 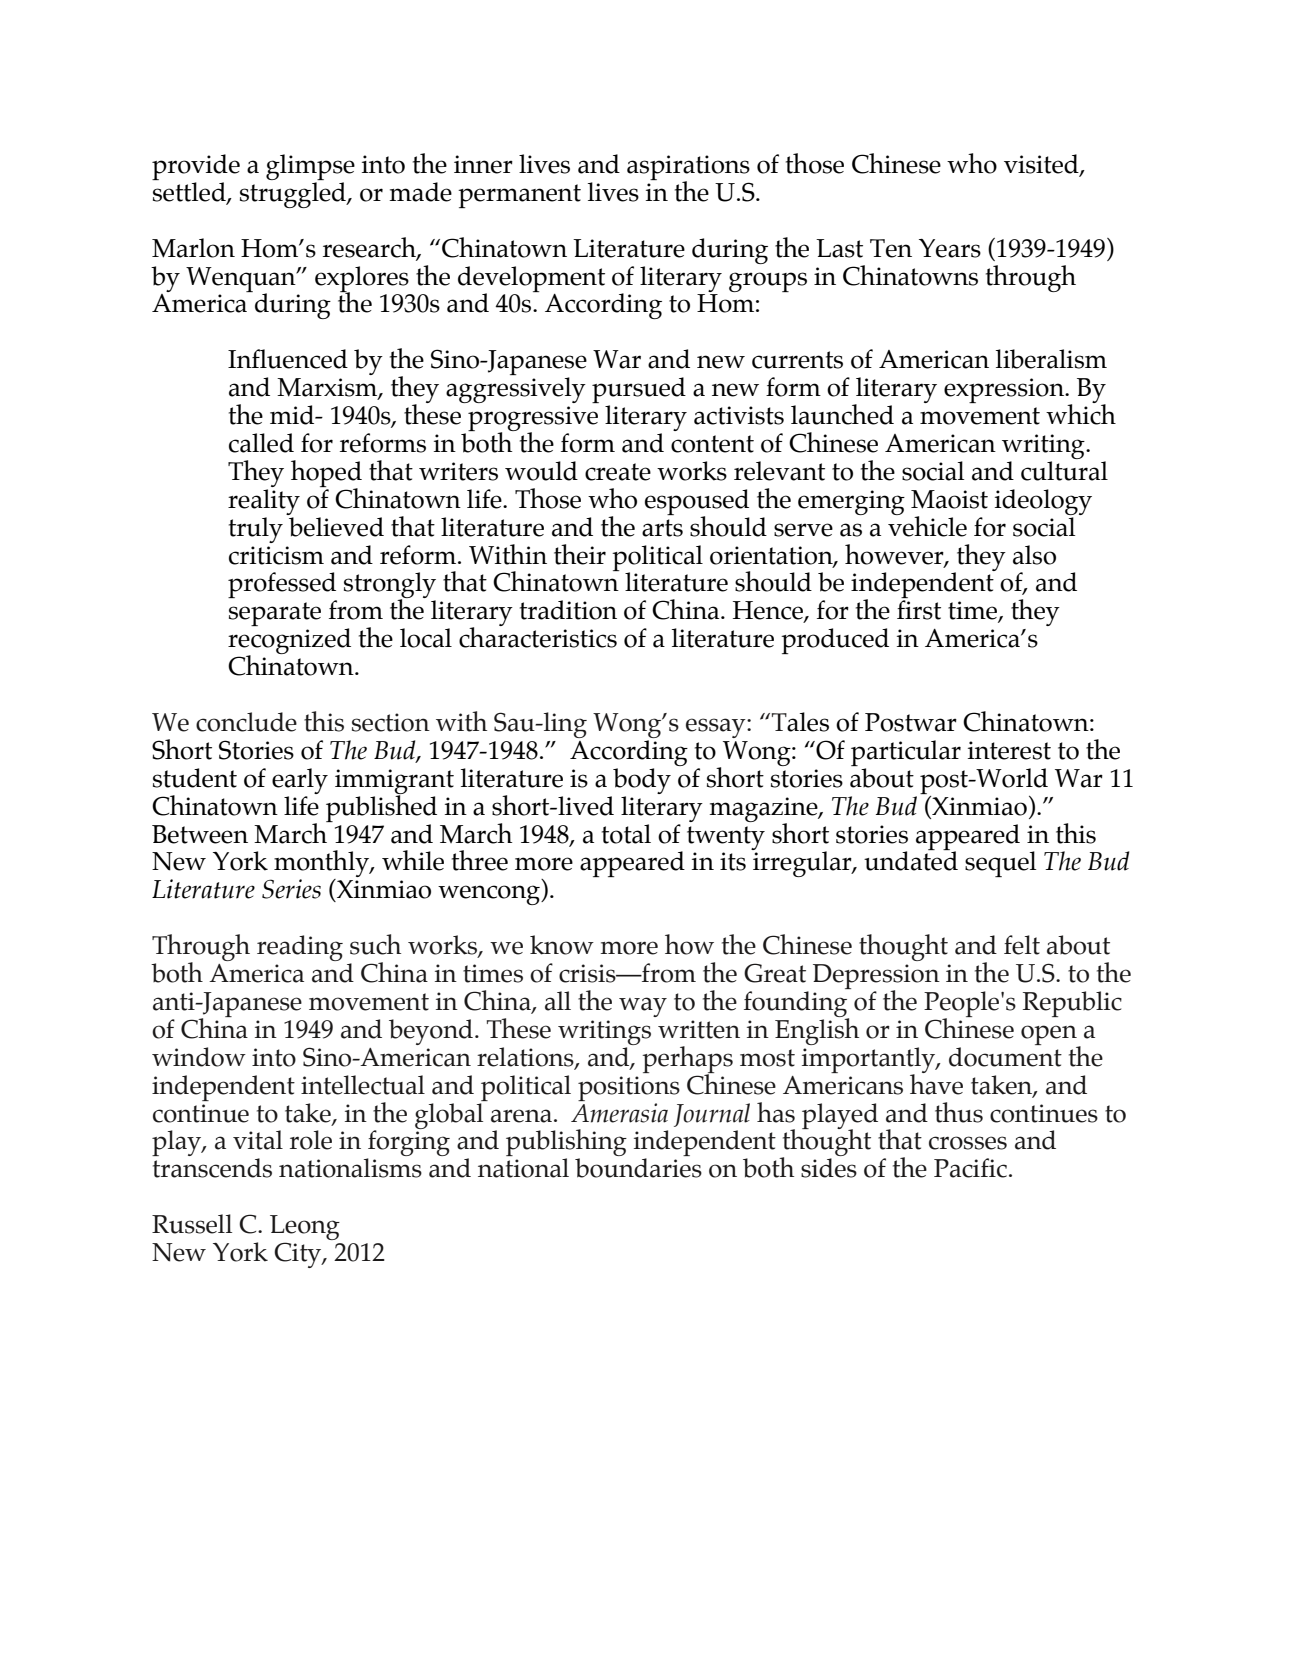 What do you see at coordinates (638, 1168) in the screenshot?
I see `boundaries` at bounding box center [638, 1168].
